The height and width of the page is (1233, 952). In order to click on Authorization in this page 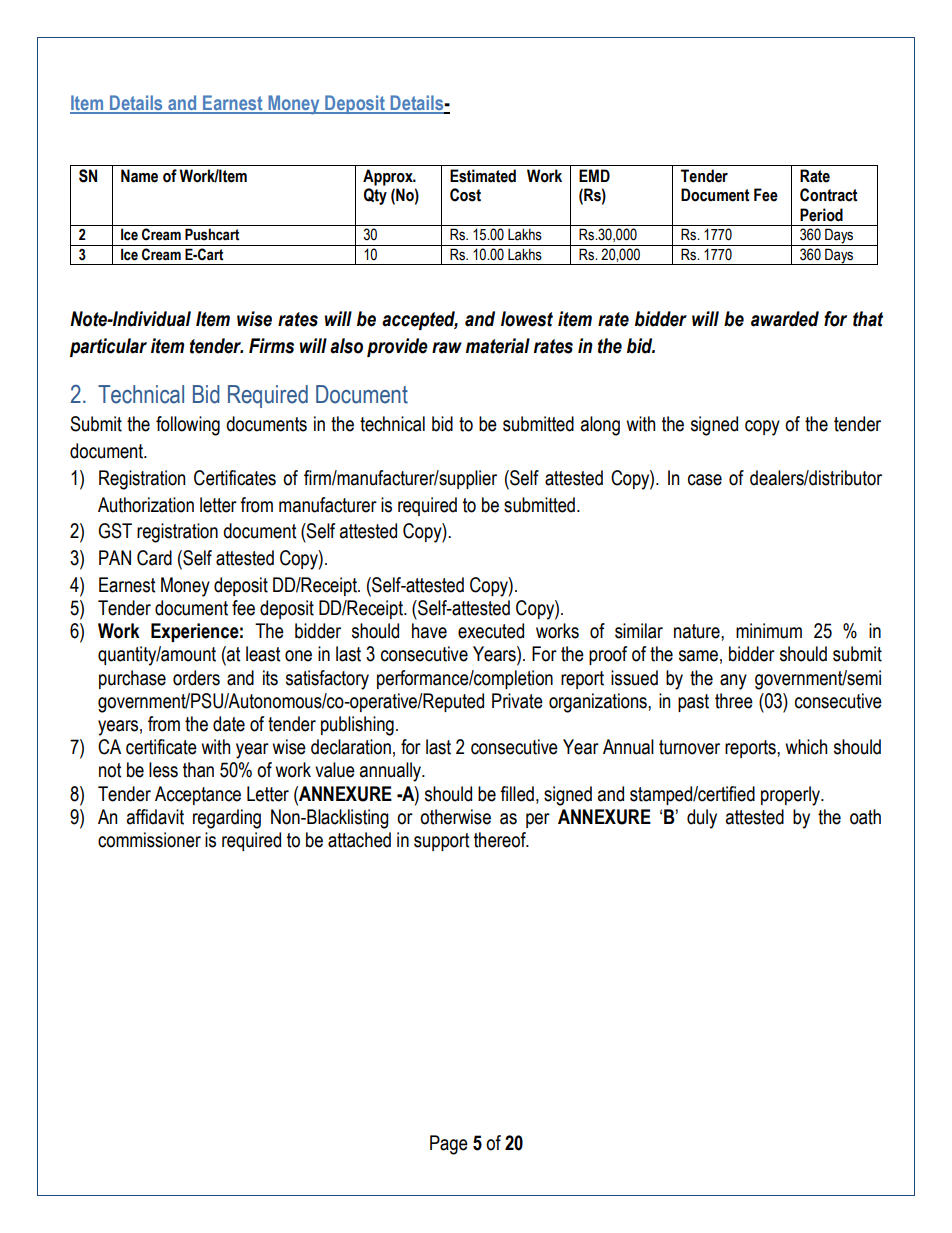, I will do `click(146, 505)`.
